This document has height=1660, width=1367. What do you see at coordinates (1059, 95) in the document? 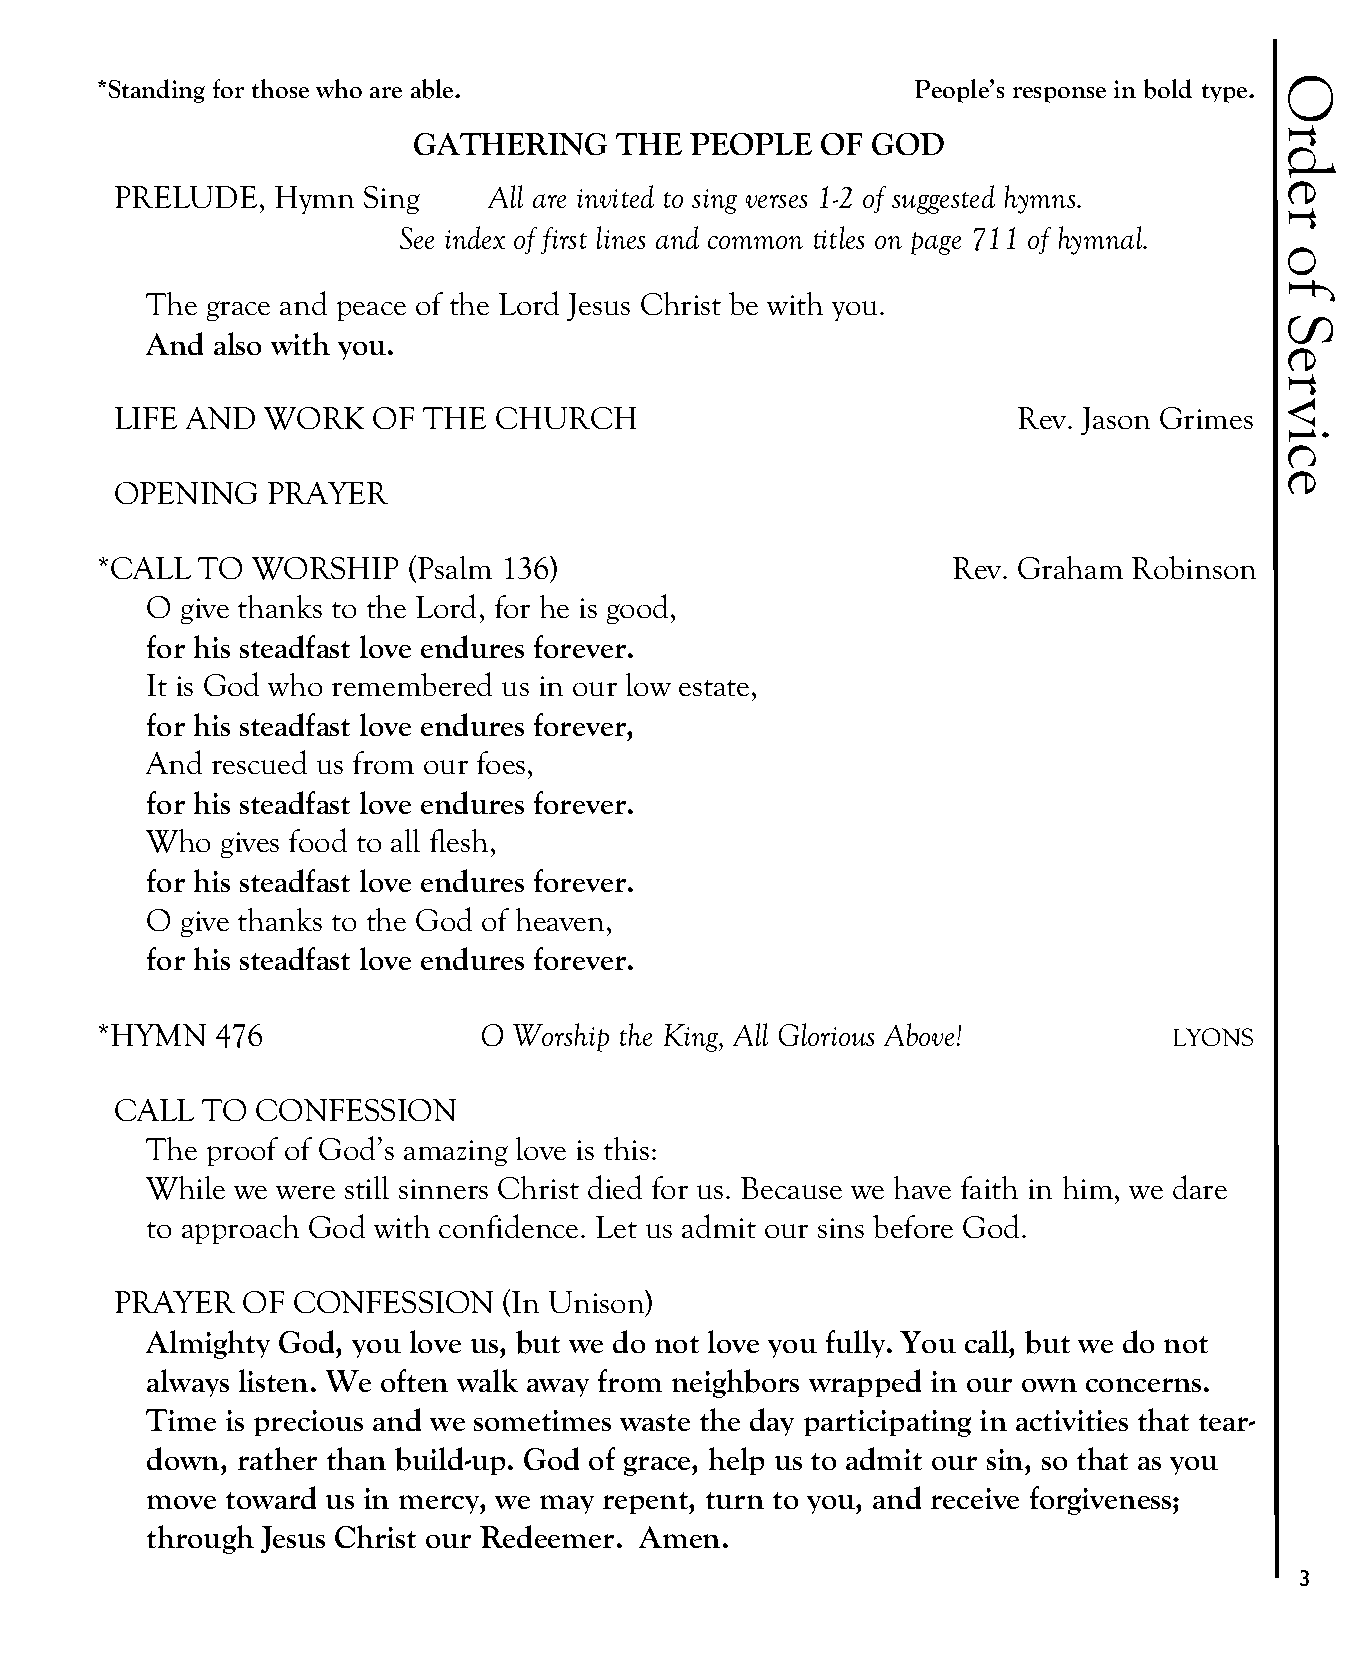
I see `response` at bounding box center [1059, 95].
